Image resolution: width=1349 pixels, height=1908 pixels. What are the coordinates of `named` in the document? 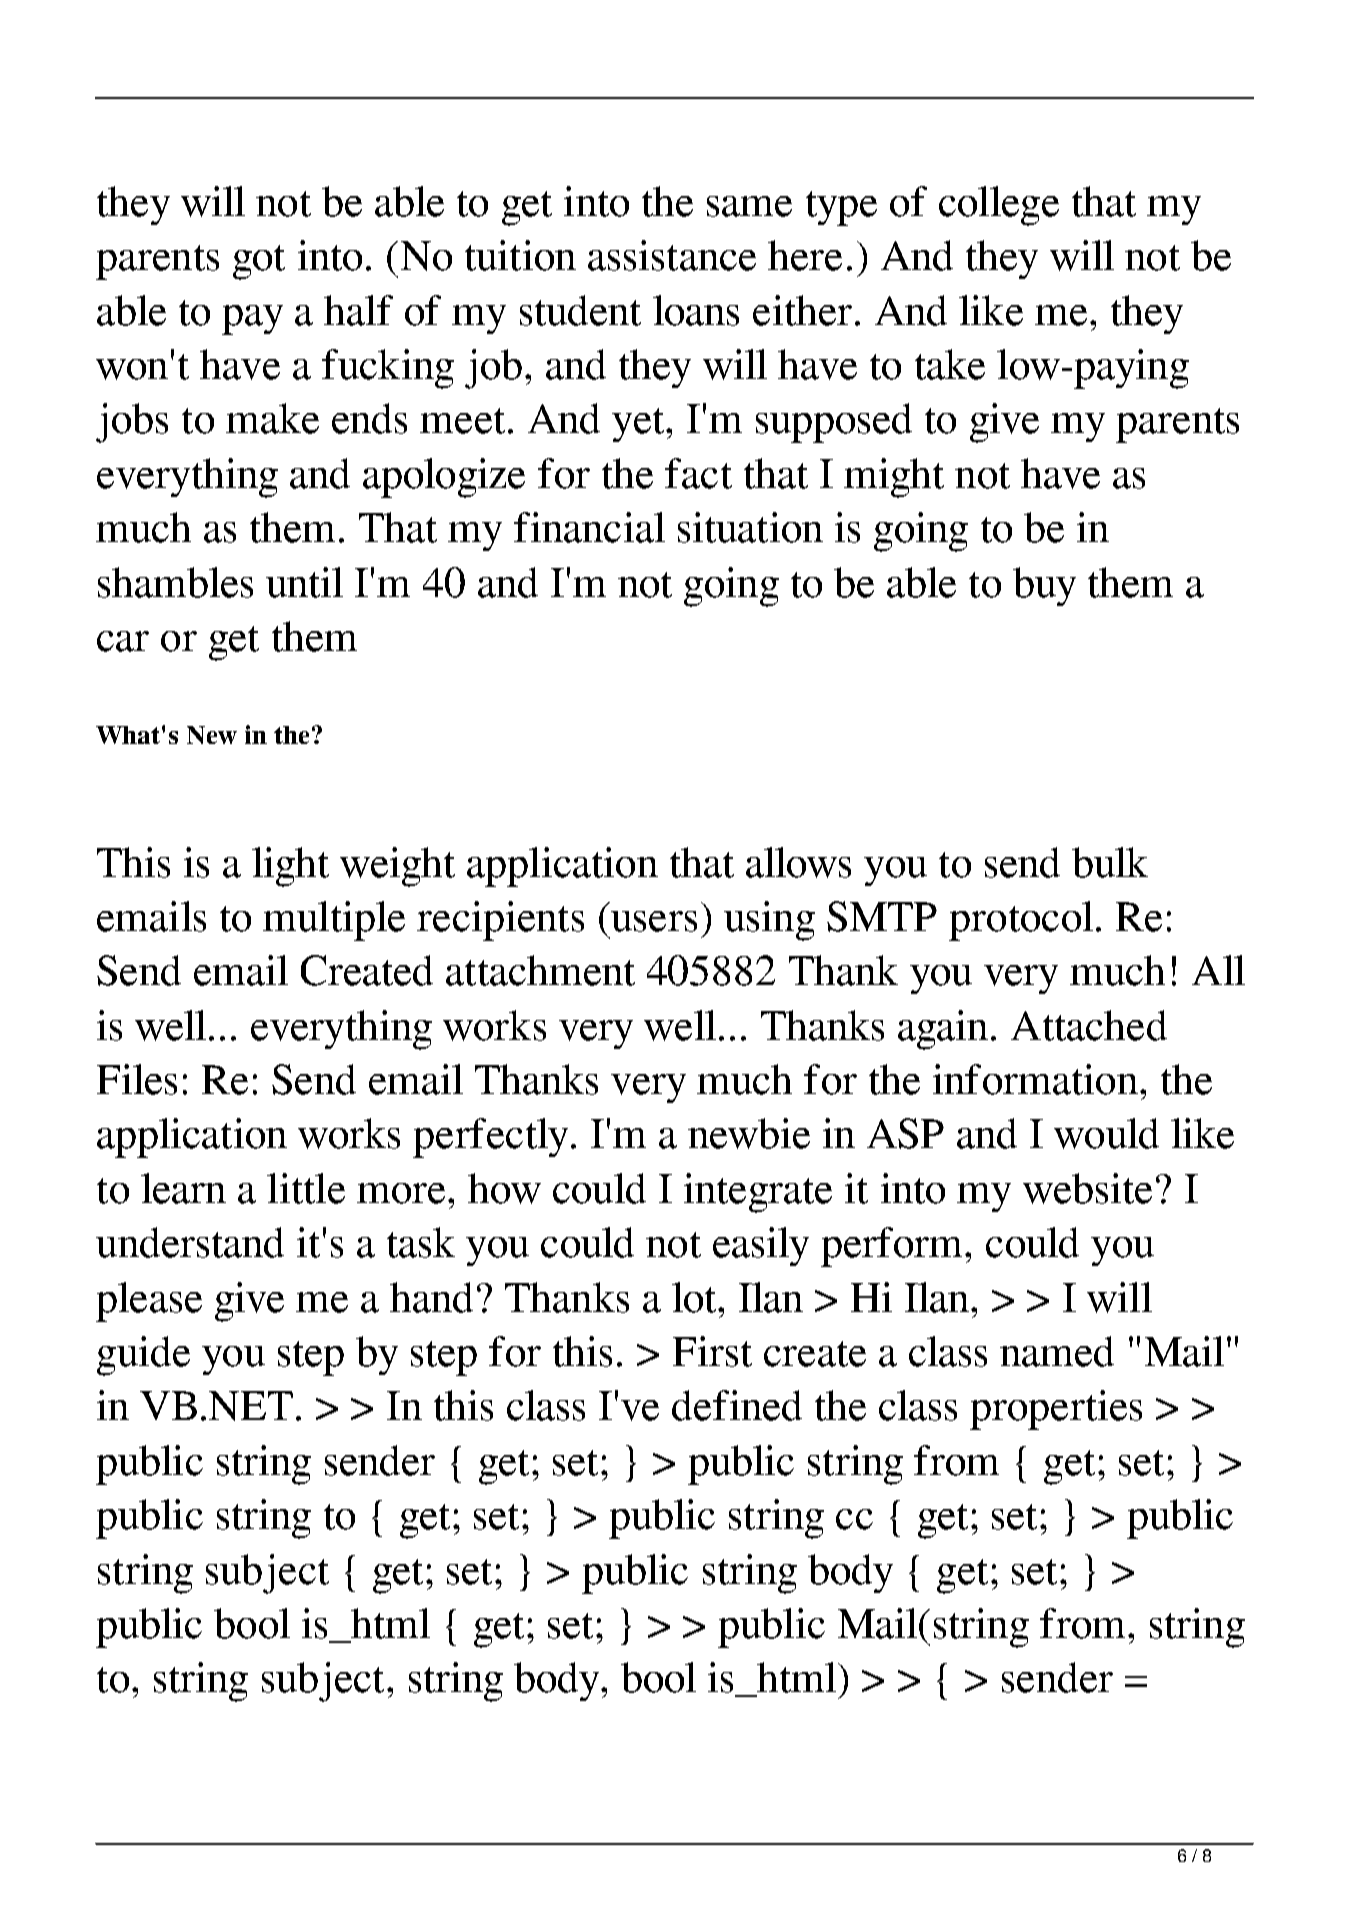 It's located at (1057, 1351).
